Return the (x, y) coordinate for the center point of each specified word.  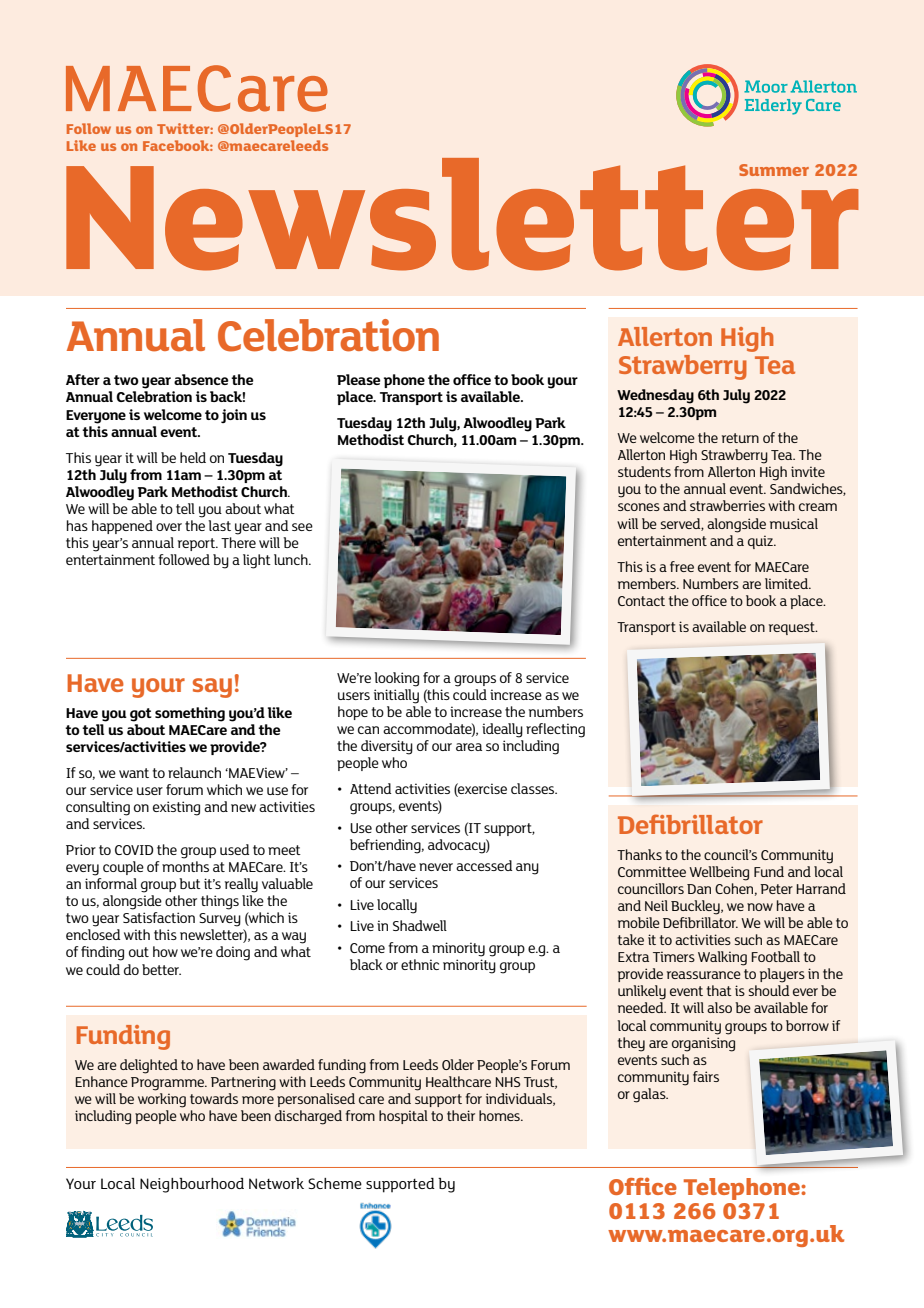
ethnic (420, 964)
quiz (761, 542)
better (161, 969)
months (185, 866)
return (740, 438)
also (719, 1007)
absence (201, 379)
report (197, 544)
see (302, 527)
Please (359, 379)
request (793, 628)
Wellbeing (719, 873)
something (190, 714)
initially (396, 696)
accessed (484, 865)
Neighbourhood (192, 1185)
